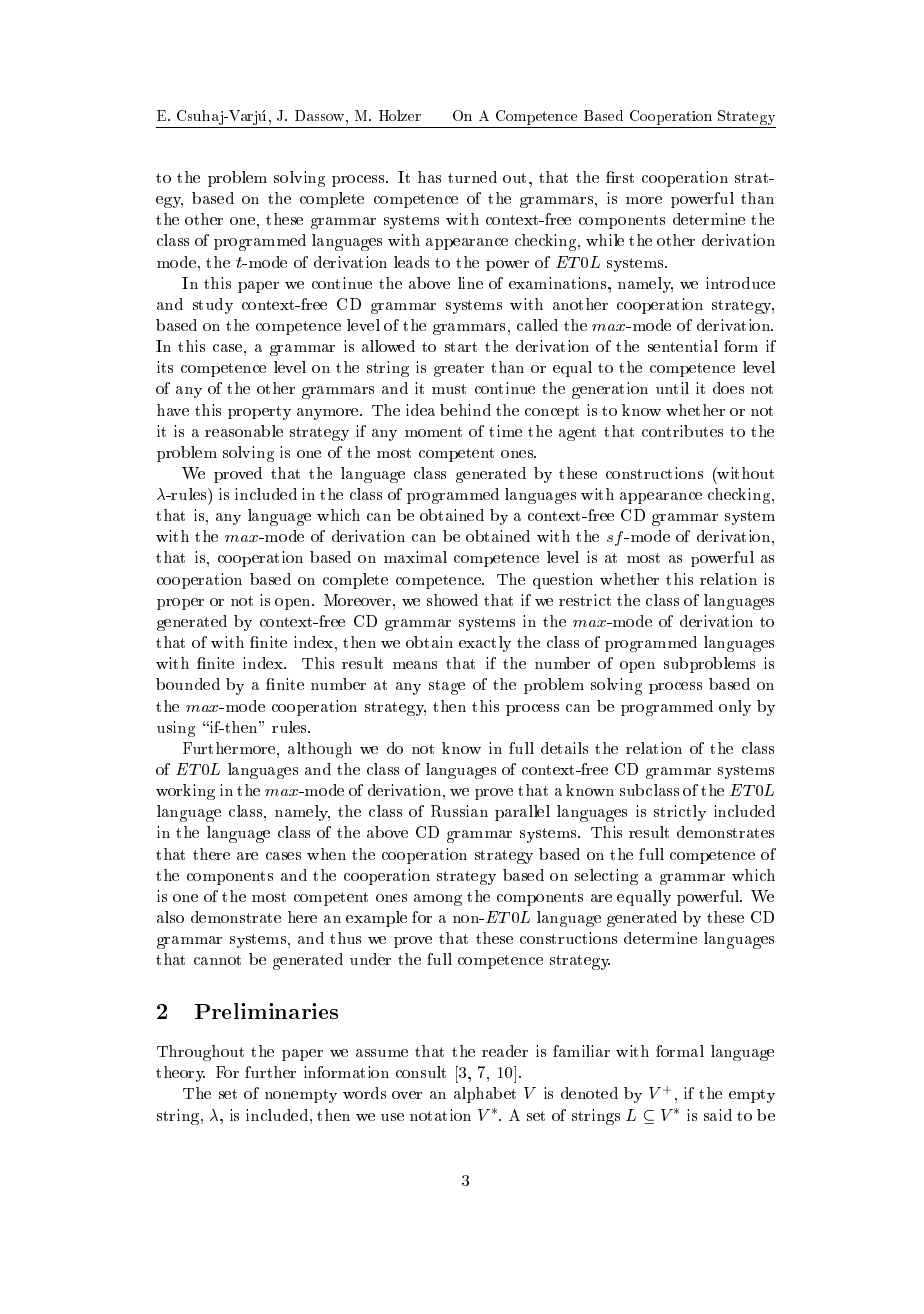 This document has width=924, height=1314. Describe the element at coordinates (200, 1053) in the document. I see `Throughout` at that location.
